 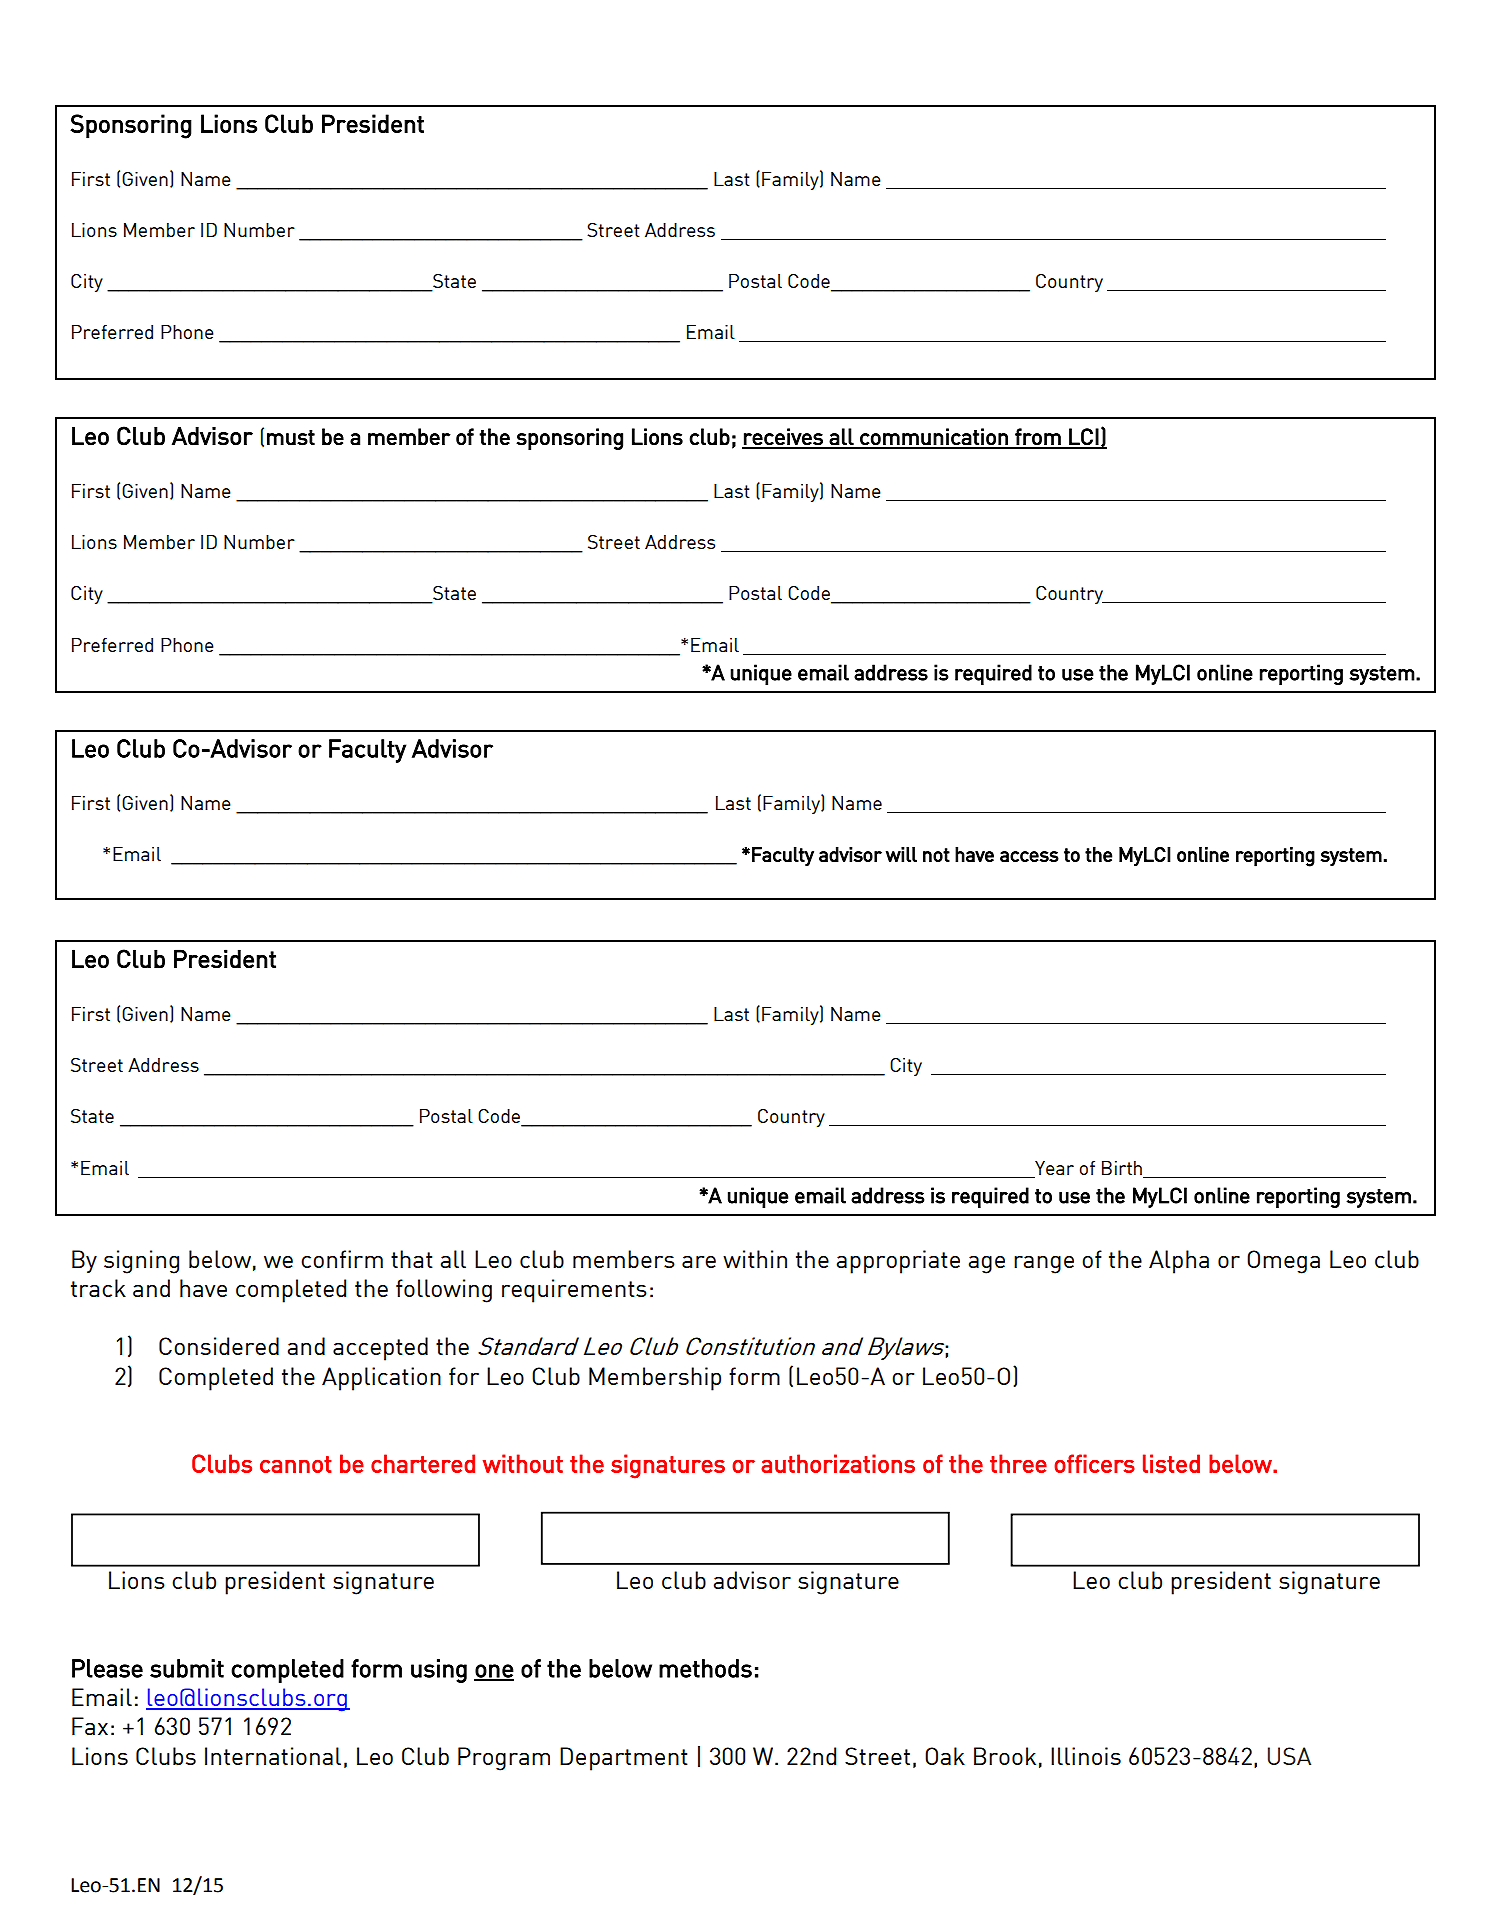 I want to click on International, so click(x=273, y=1756).
